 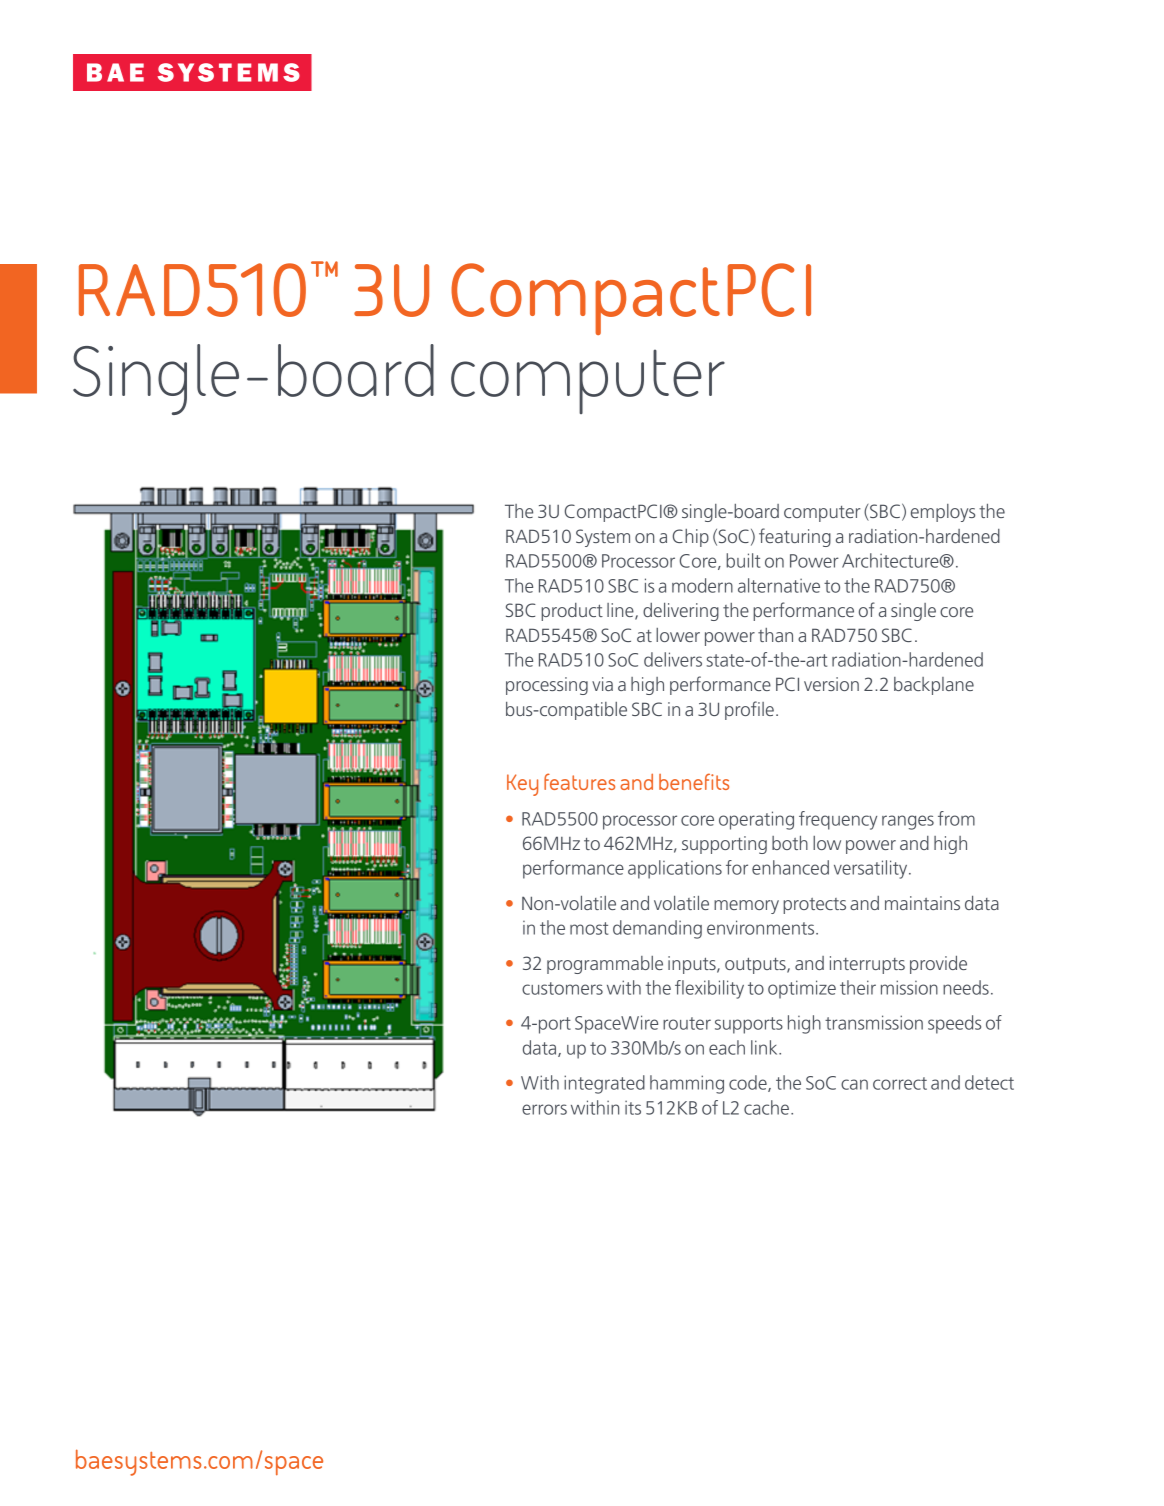 I want to click on featuring, so click(x=795, y=537).
